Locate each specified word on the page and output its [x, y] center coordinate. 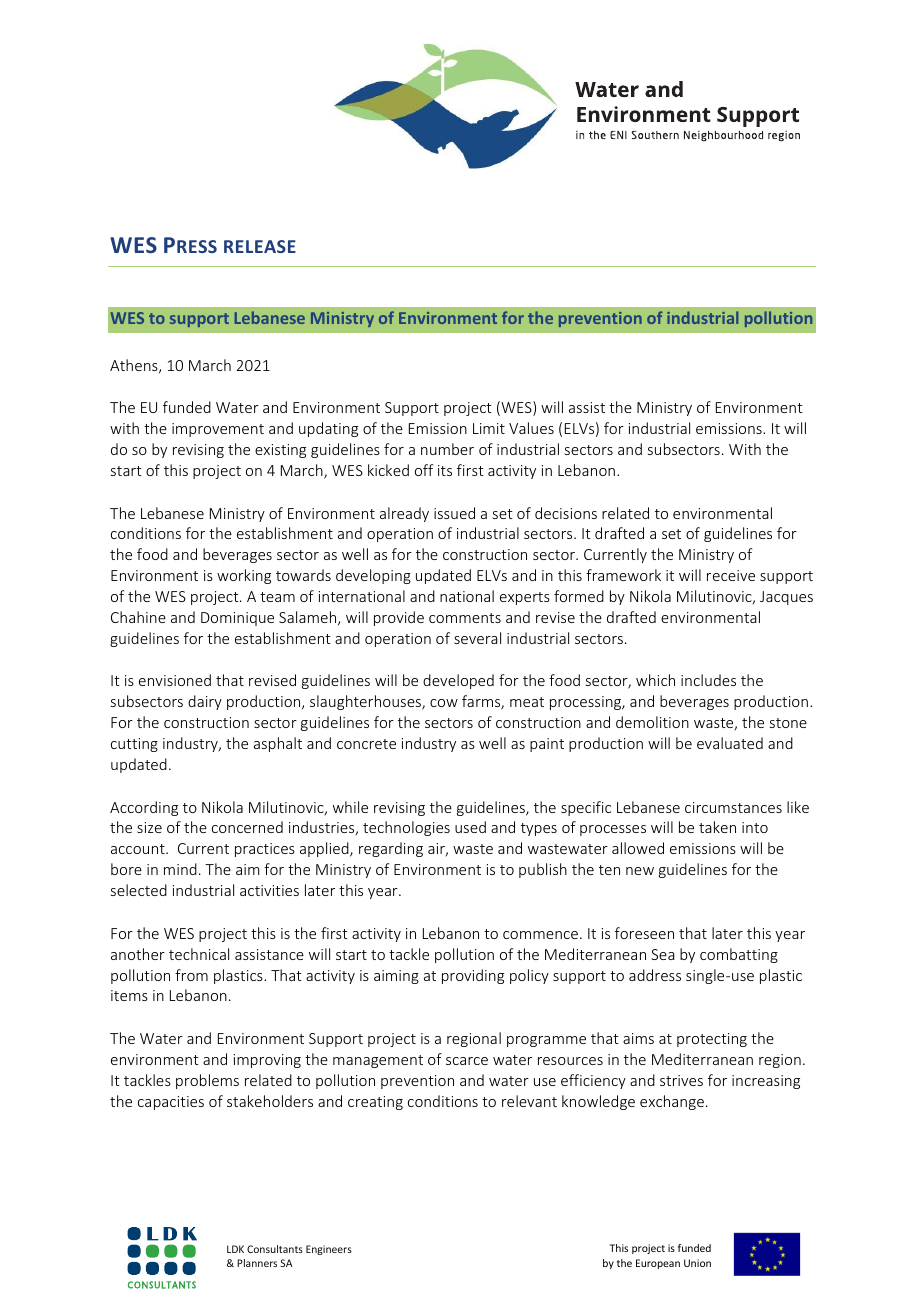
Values [531, 428]
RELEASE [260, 246]
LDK [235, 1249]
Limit [489, 428]
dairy [205, 702]
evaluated [730, 743]
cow [444, 703]
